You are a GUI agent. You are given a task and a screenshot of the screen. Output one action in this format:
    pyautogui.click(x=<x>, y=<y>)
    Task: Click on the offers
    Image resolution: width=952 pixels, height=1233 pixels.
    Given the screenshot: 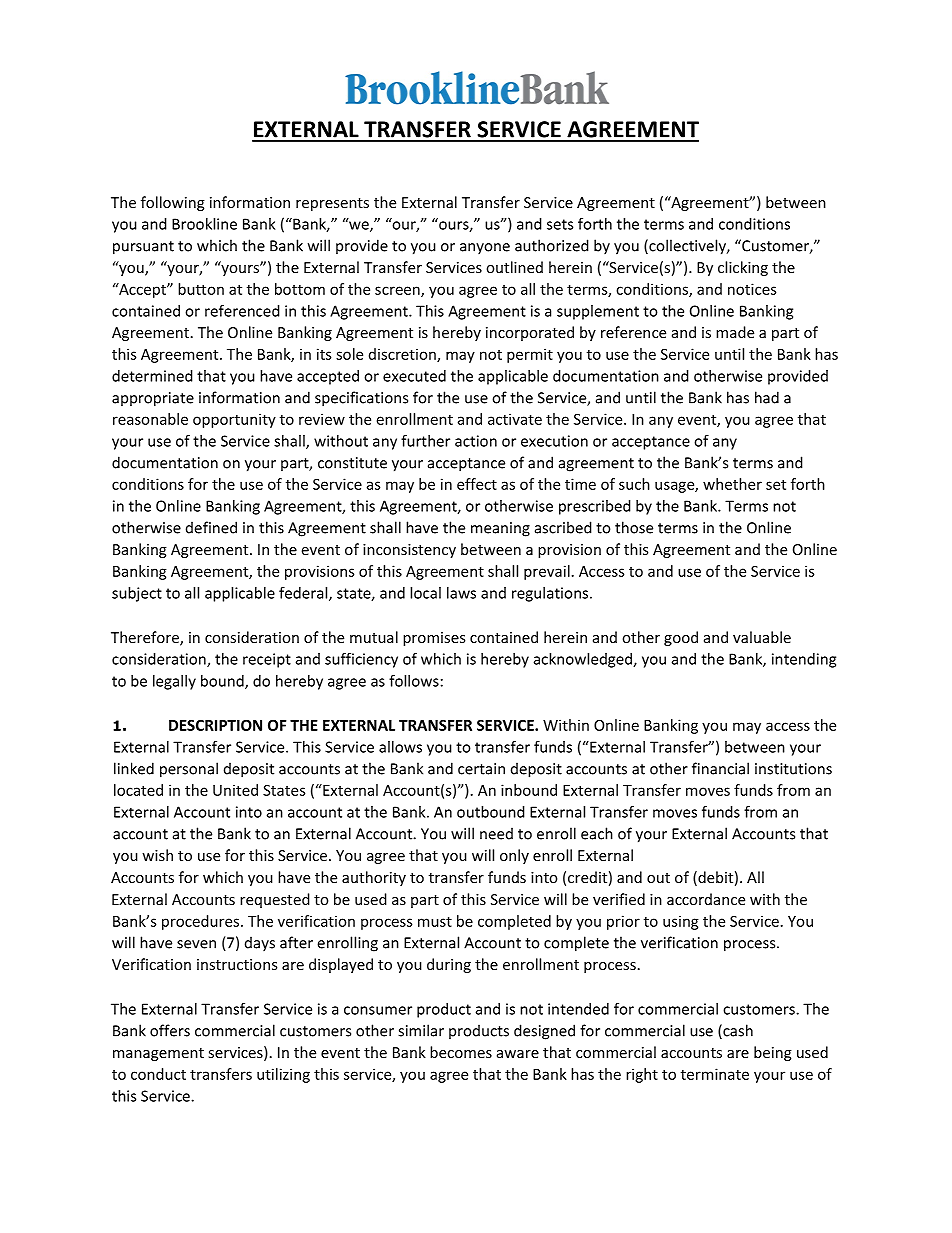 What is the action you would take?
    pyautogui.click(x=170, y=1030)
